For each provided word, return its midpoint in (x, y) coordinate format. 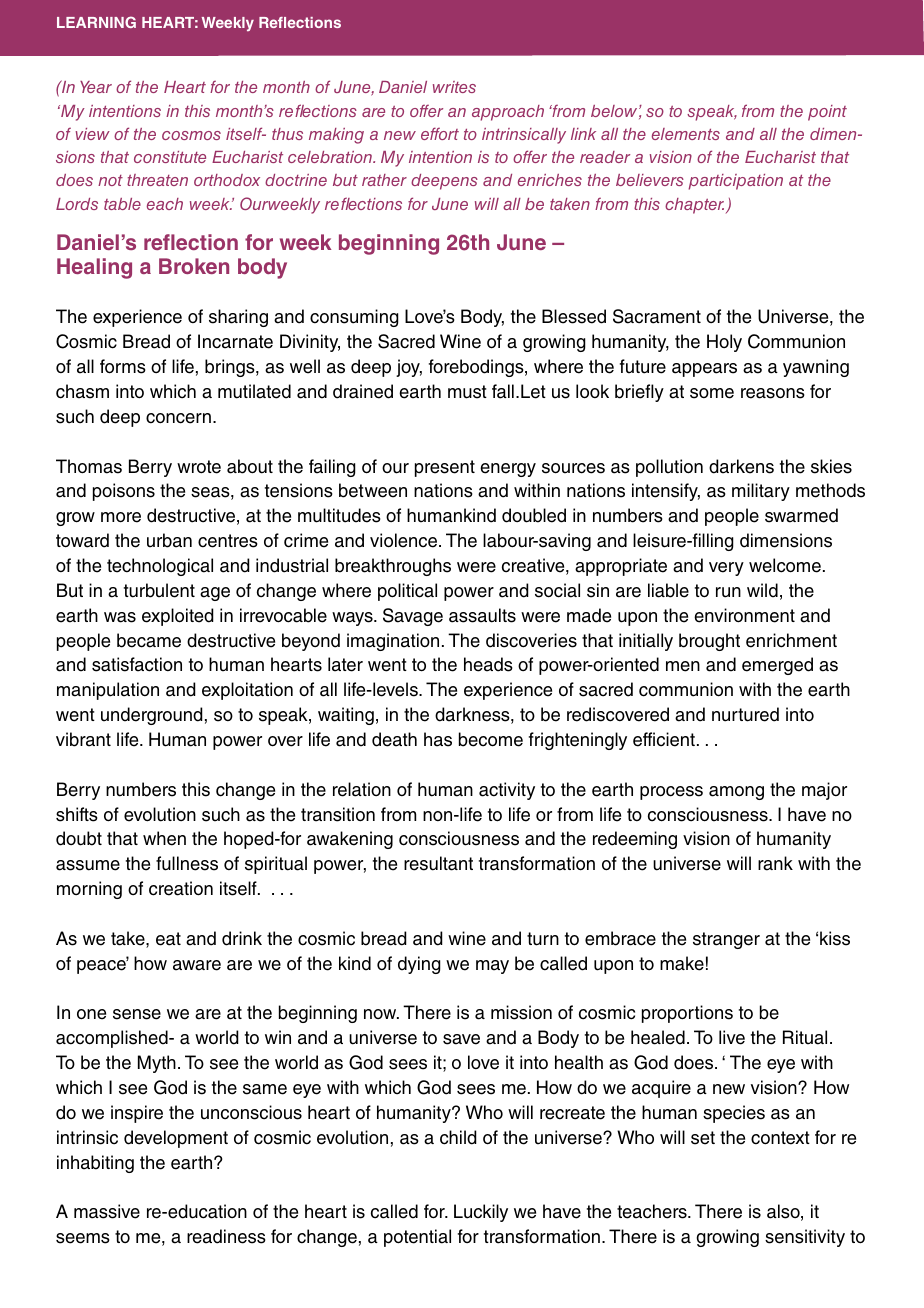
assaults (482, 615)
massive (107, 1211)
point (827, 113)
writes (454, 87)
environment (744, 615)
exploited (178, 617)
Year (96, 87)
